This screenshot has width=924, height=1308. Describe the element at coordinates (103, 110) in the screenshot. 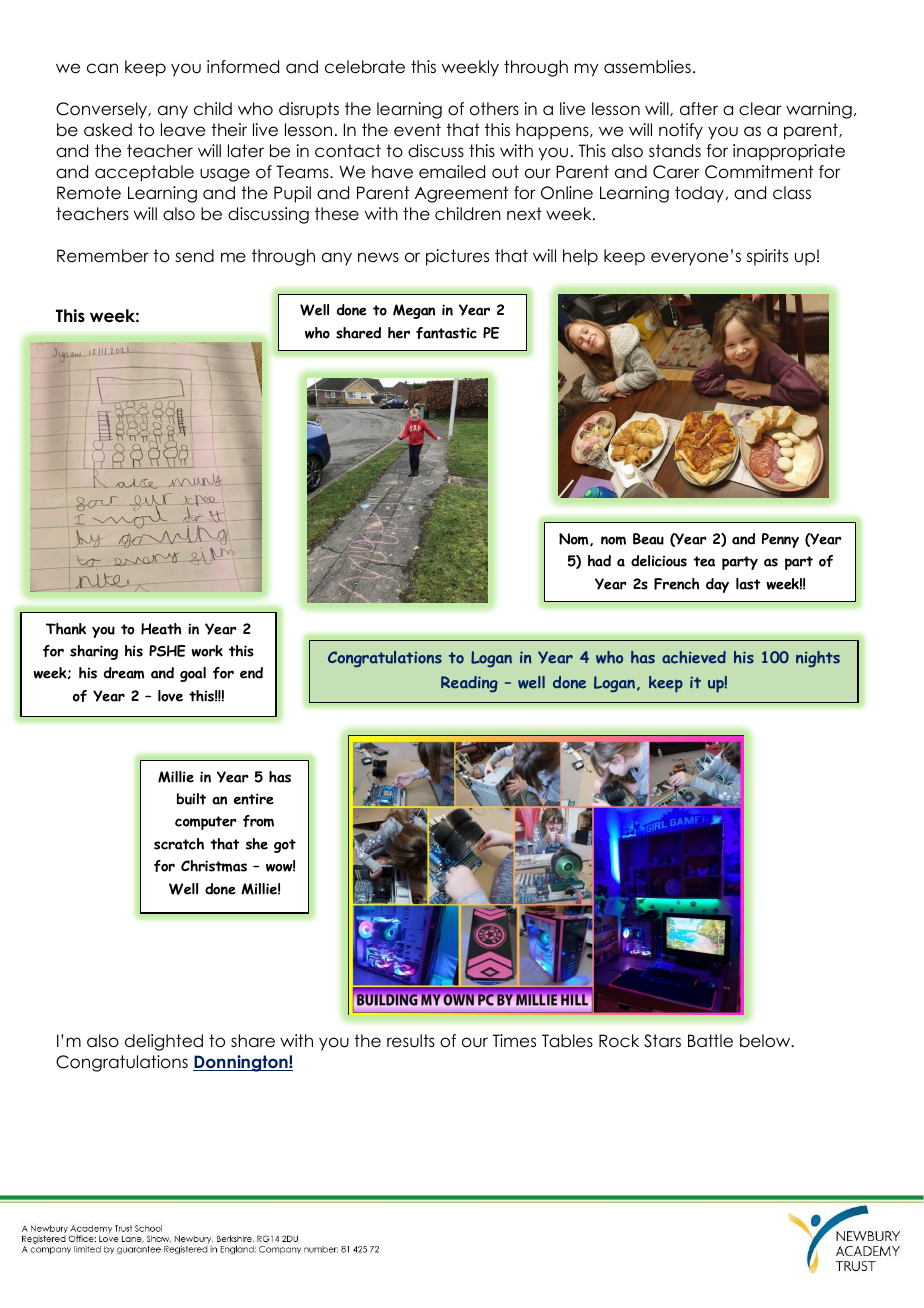

I see `Conversely` at that location.
